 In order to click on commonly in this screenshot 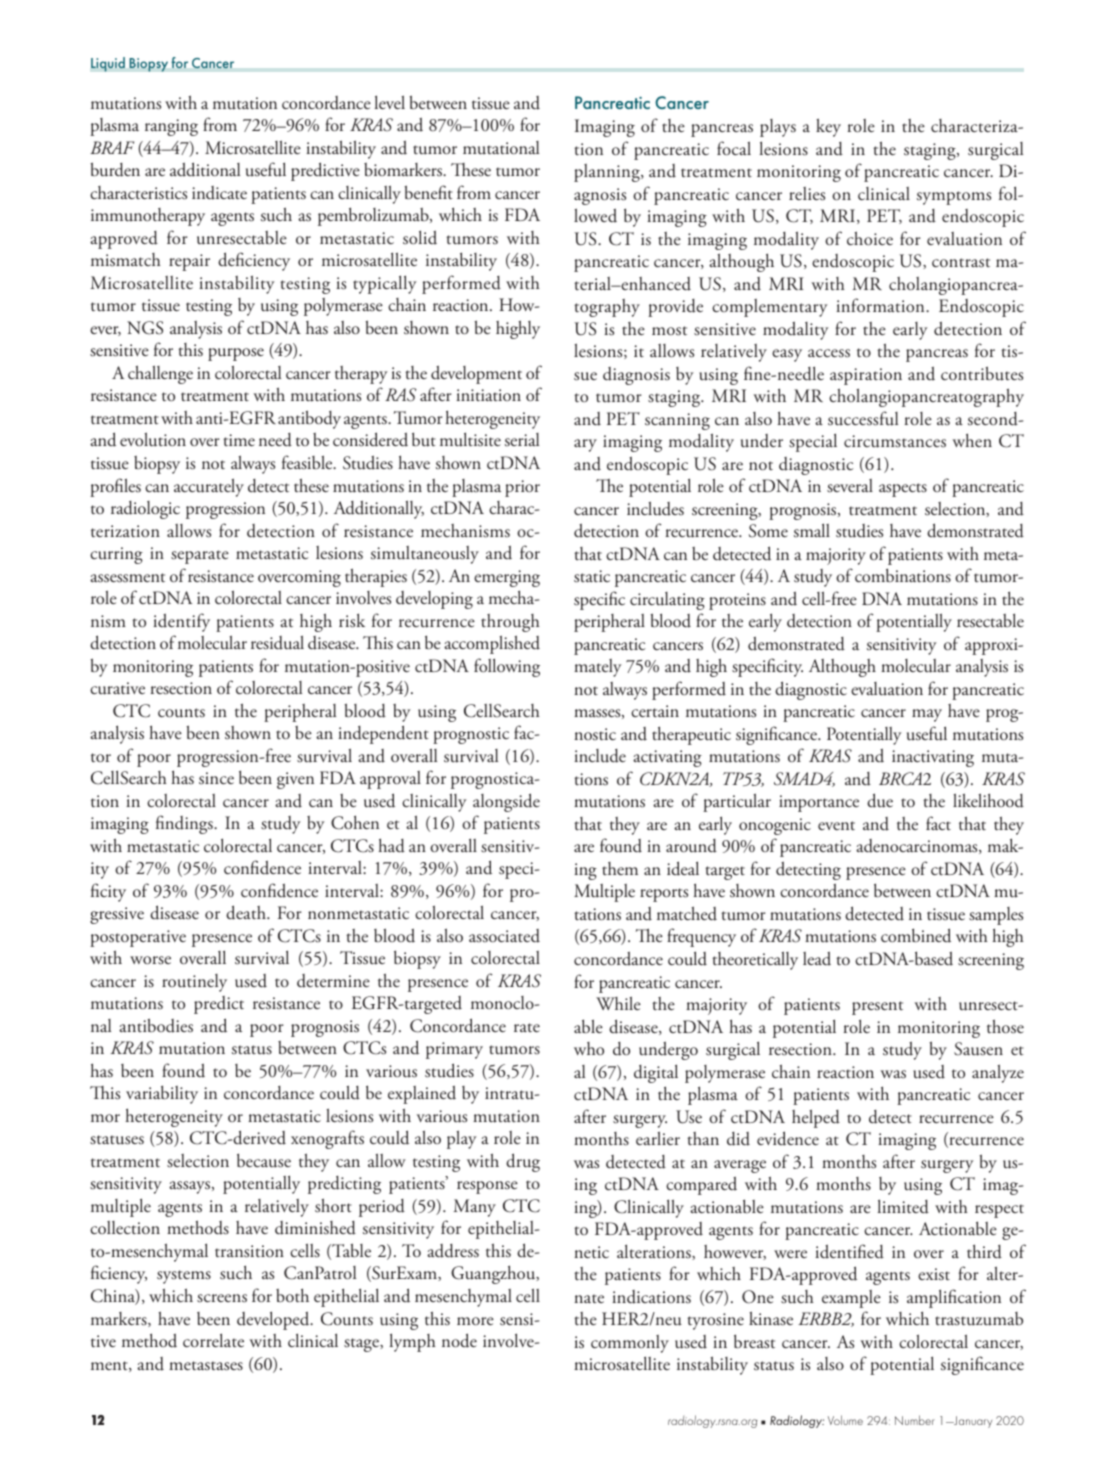, I will do `click(630, 1344)`.
